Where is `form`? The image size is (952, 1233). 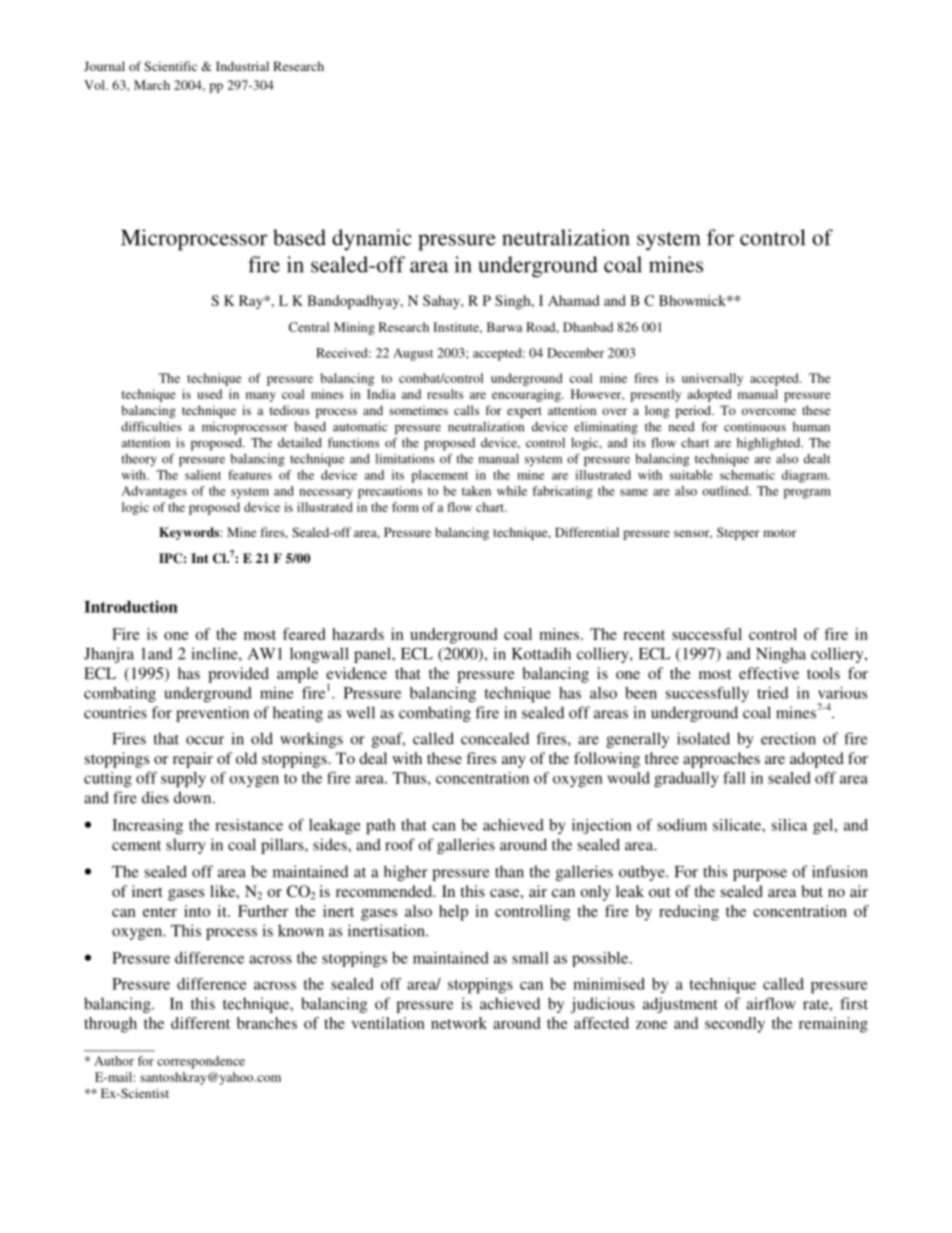 form is located at coordinates (405, 507).
